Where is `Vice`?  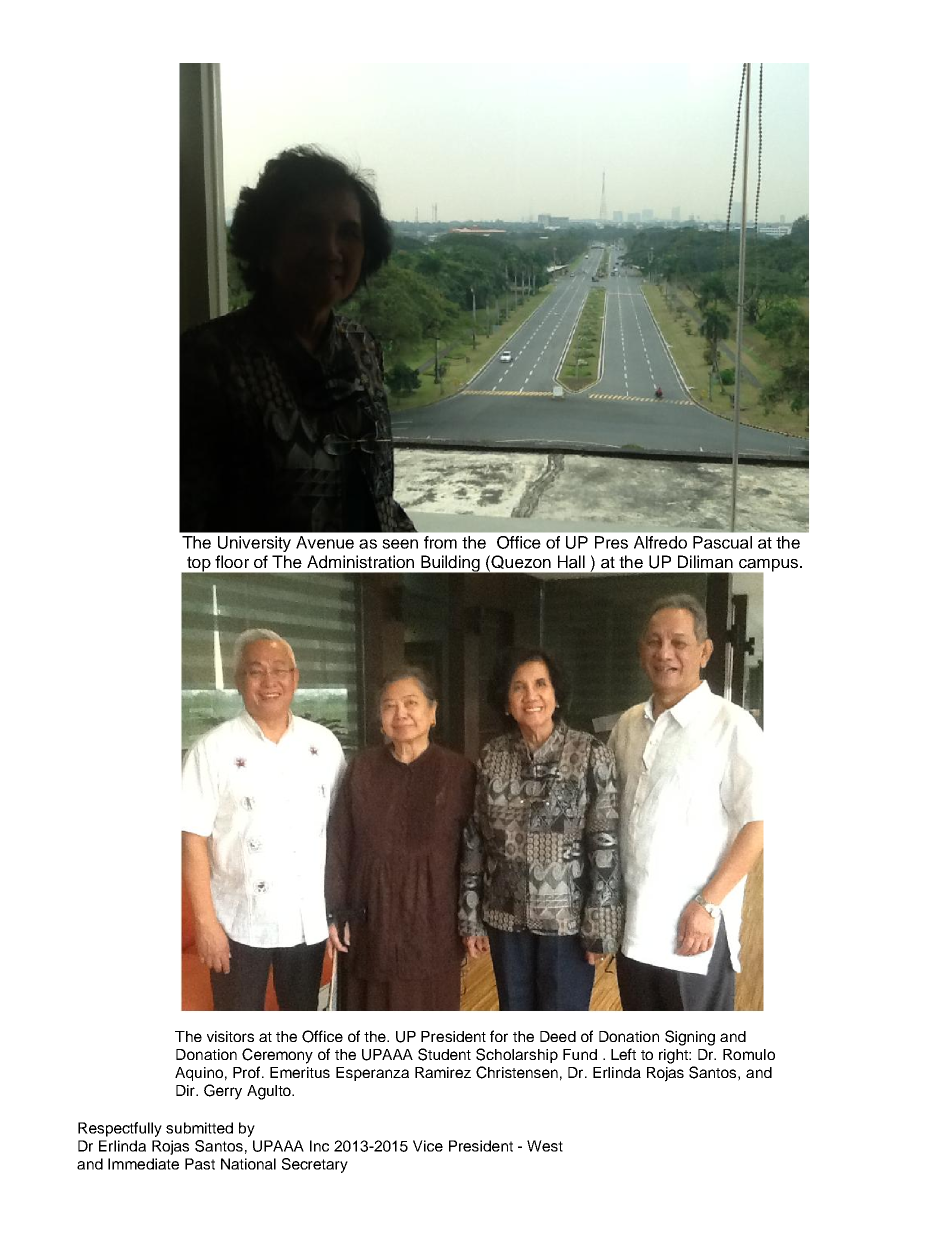 Vice is located at coordinates (428, 1146).
